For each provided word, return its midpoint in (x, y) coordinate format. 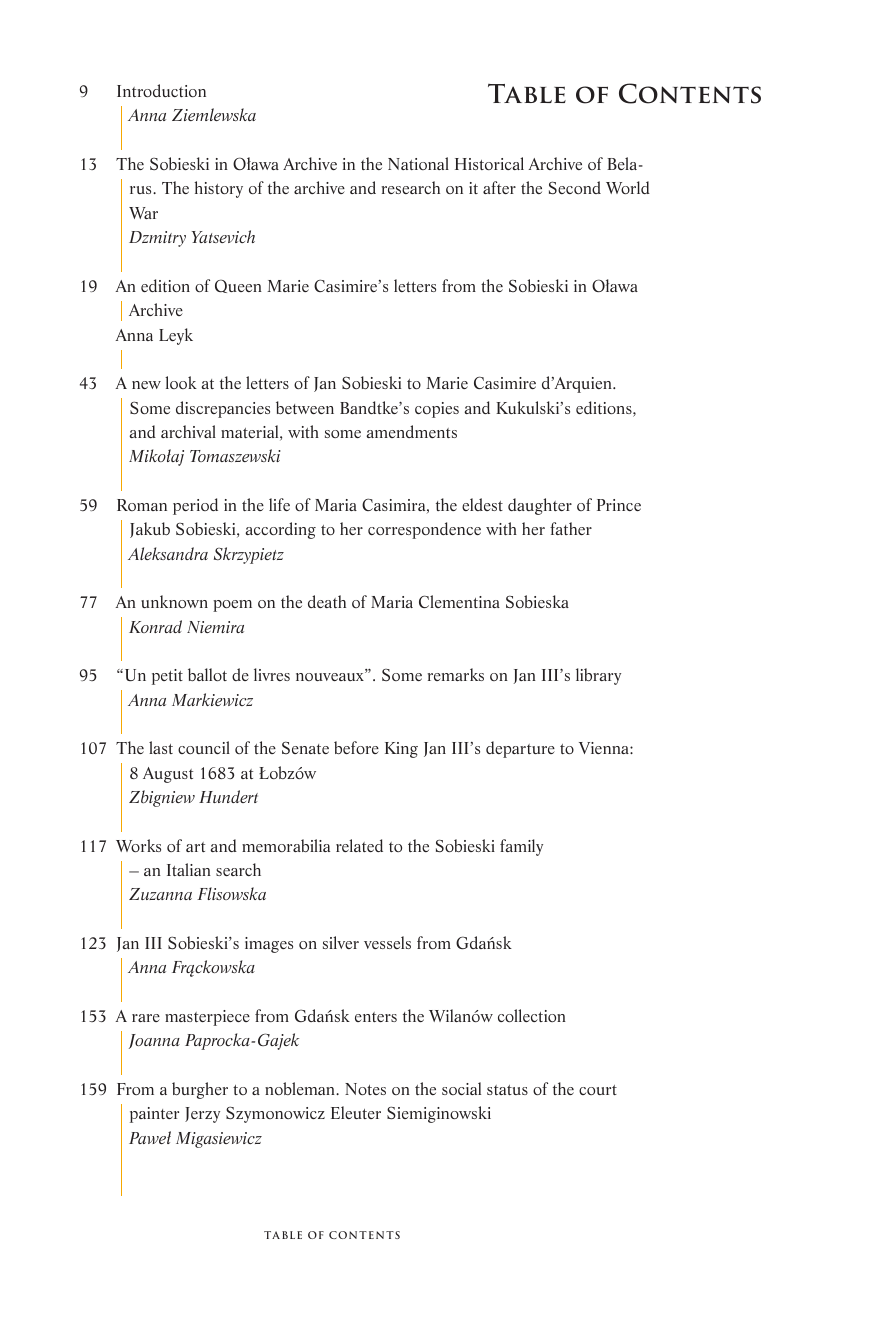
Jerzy (202, 1115)
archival (188, 431)
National (418, 163)
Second (575, 187)
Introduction (161, 90)
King (401, 750)
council (204, 747)
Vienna (605, 748)
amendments (411, 431)
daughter (540, 506)
